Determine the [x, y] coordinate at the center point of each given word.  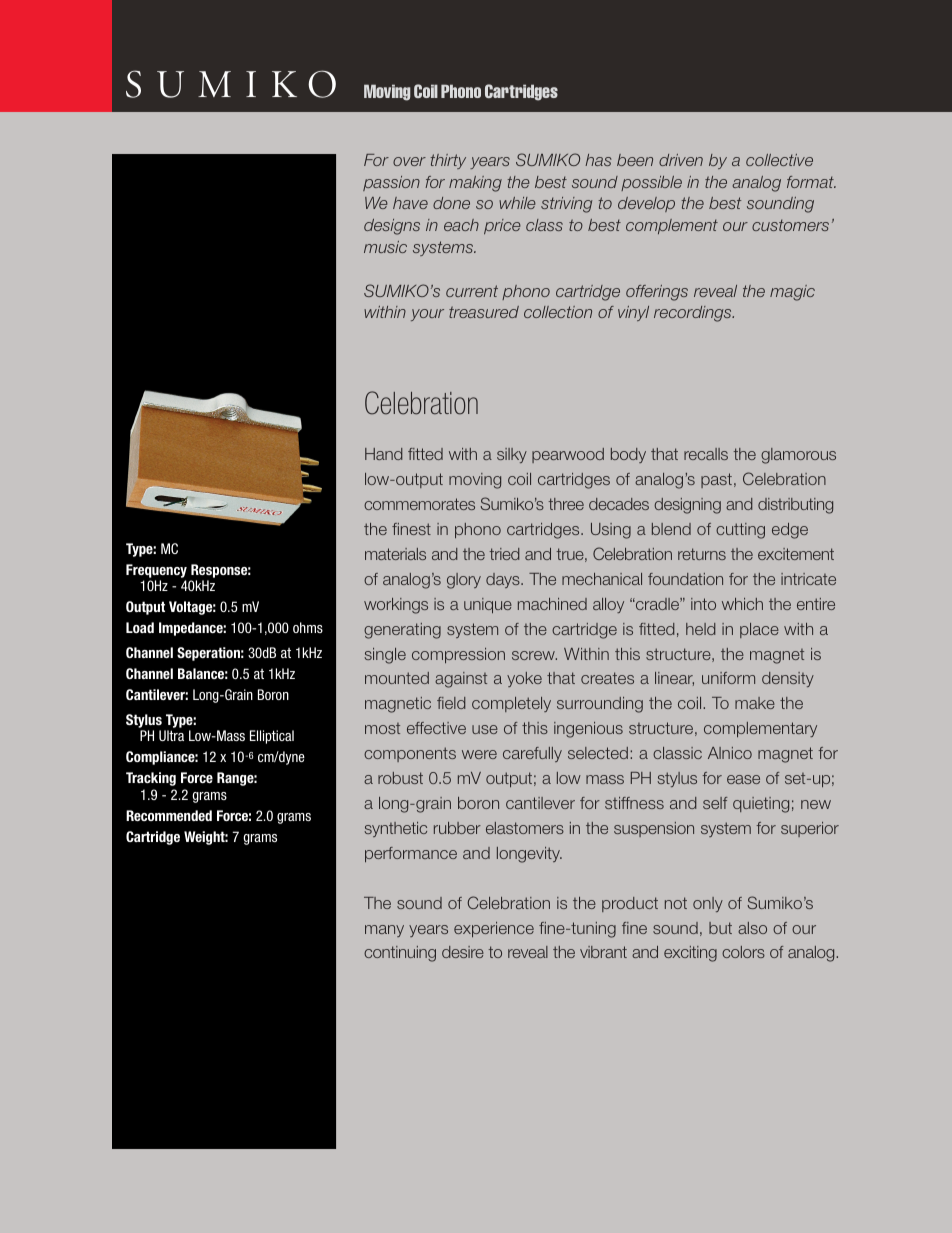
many [384, 931]
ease [743, 779]
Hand [383, 454]
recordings [694, 314]
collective [779, 160]
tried [504, 554]
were [479, 754]
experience [494, 929]
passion [391, 183]
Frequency [156, 571]
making [475, 184]
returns [702, 554]
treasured [484, 312]
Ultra [171, 735]
